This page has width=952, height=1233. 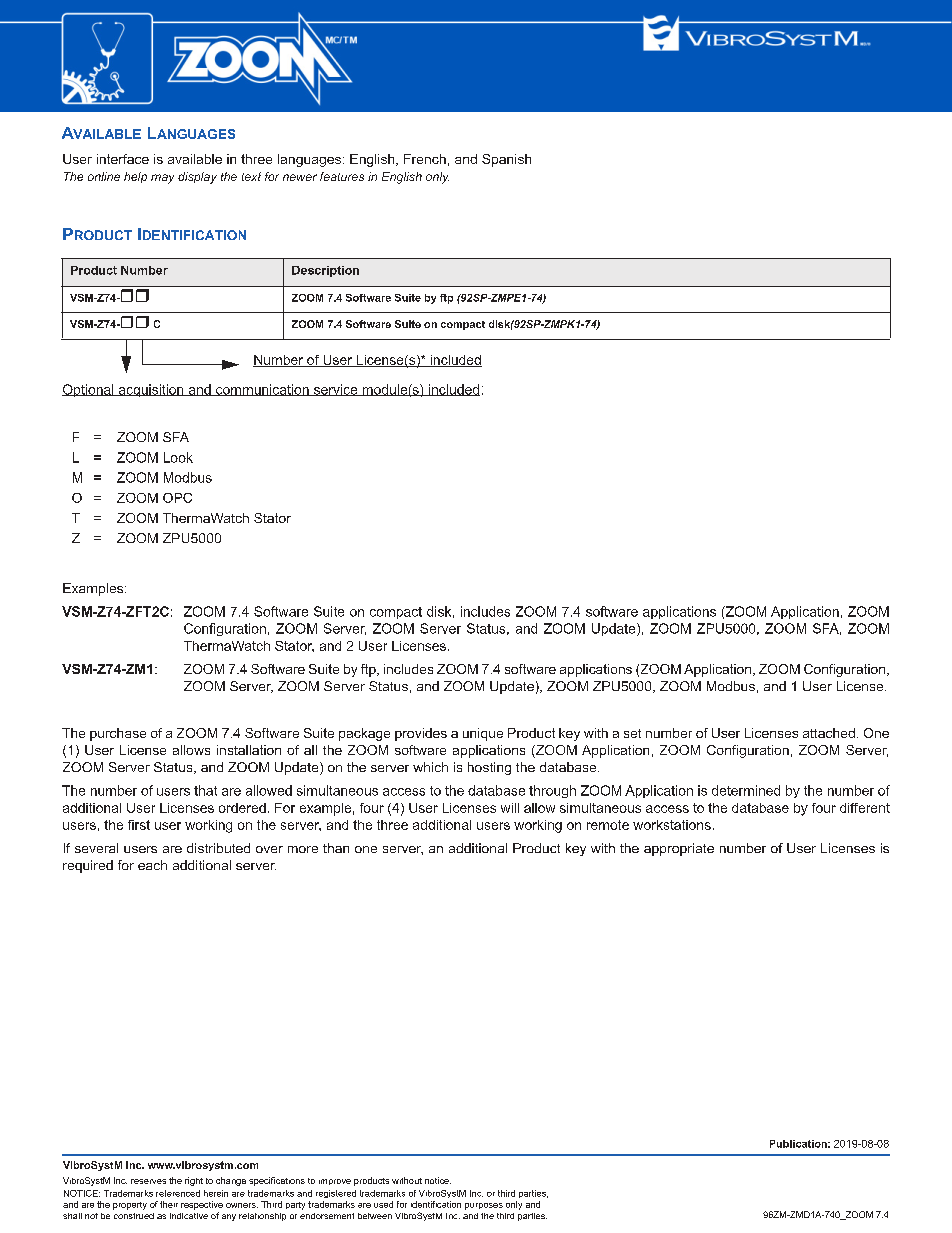 What do you see at coordinates (506, 160) in the page?
I see `Spanish` at bounding box center [506, 160].
